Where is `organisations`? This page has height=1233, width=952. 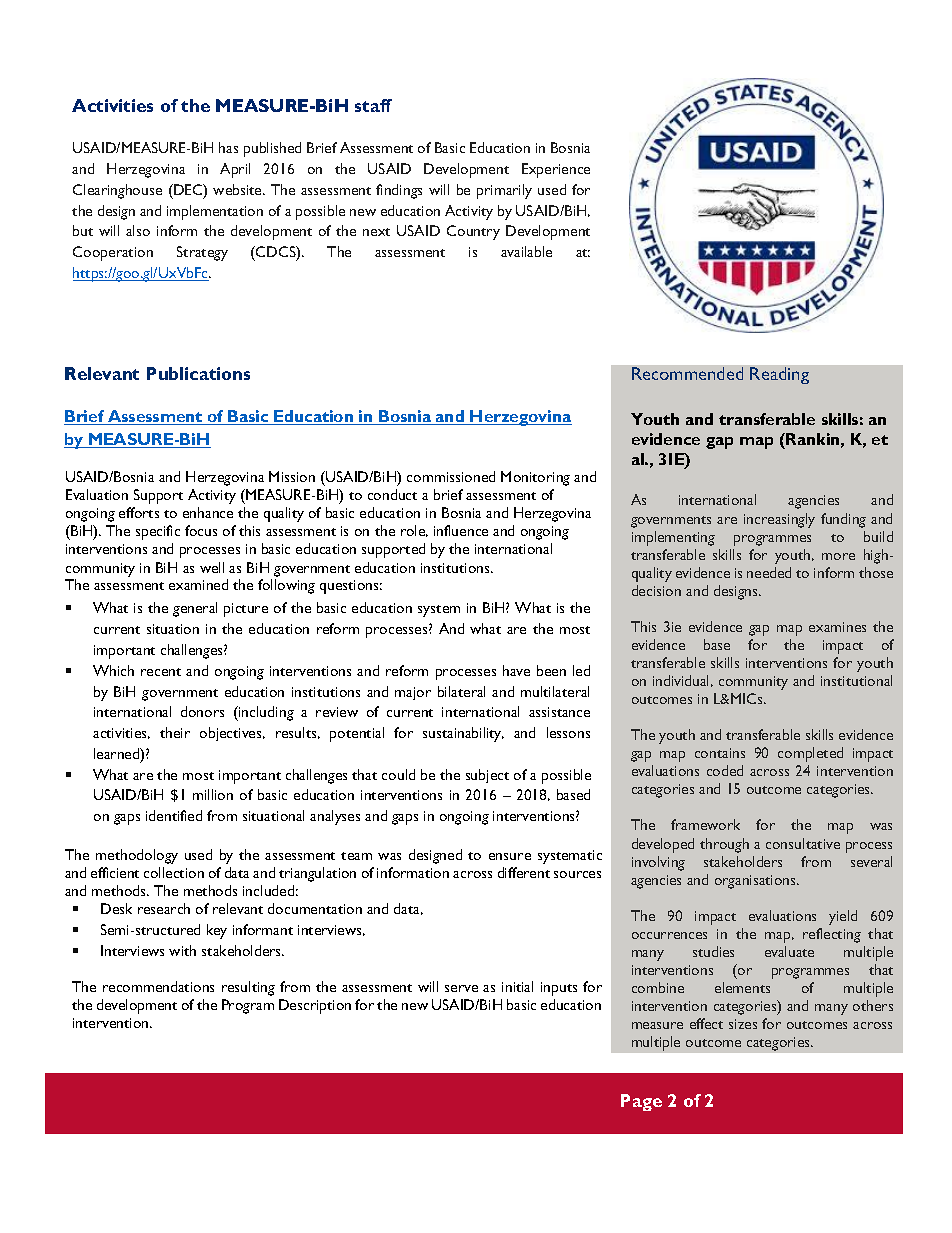 organisations is located at coordinates (757, 882).
